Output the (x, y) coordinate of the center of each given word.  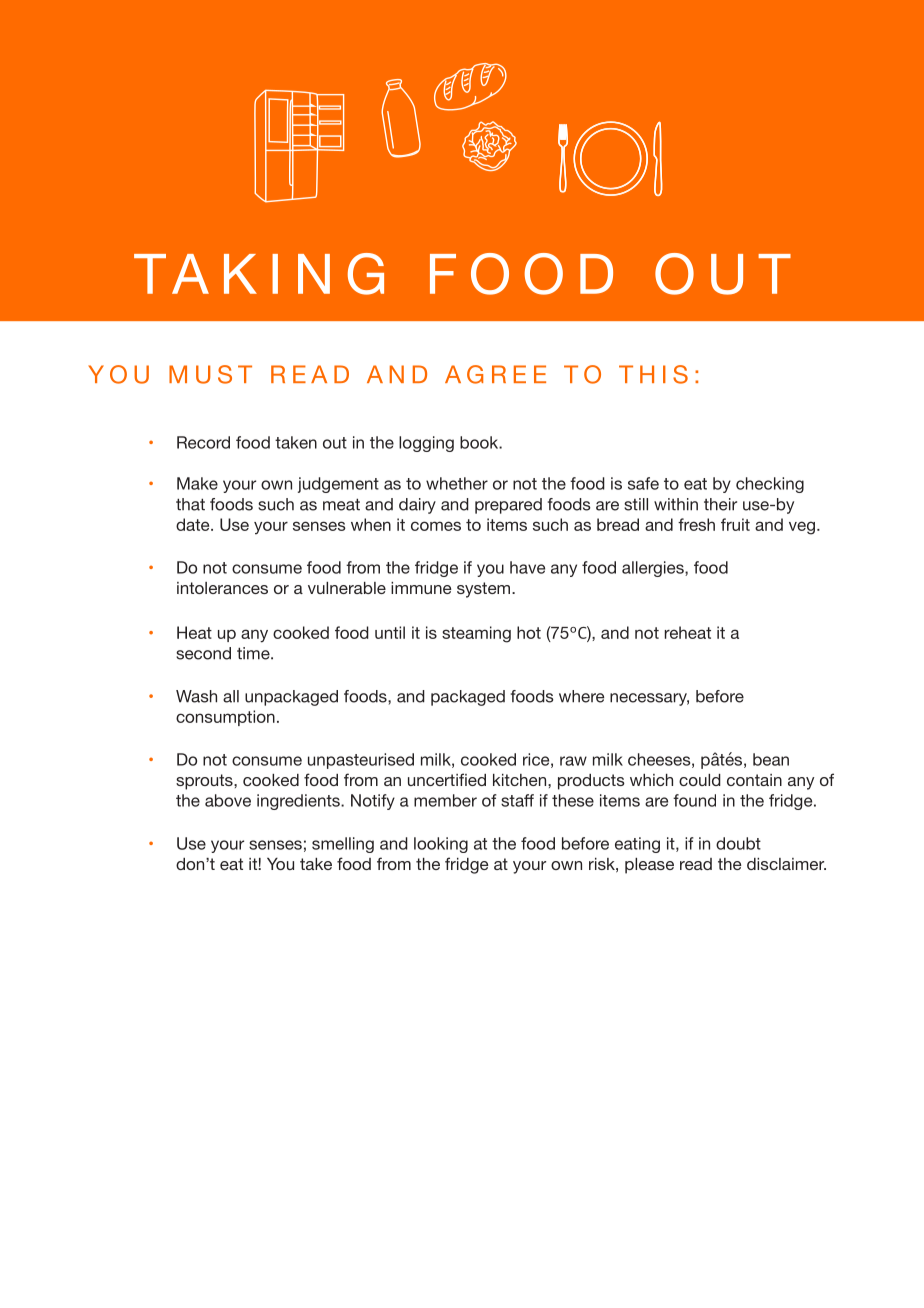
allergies (654, 569)
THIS (653, 374)
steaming (476, 634)
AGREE (495, 374)
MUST (210, 374)
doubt (738, 843)
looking (441, 845)
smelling (343, 845)
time (254, 653)
